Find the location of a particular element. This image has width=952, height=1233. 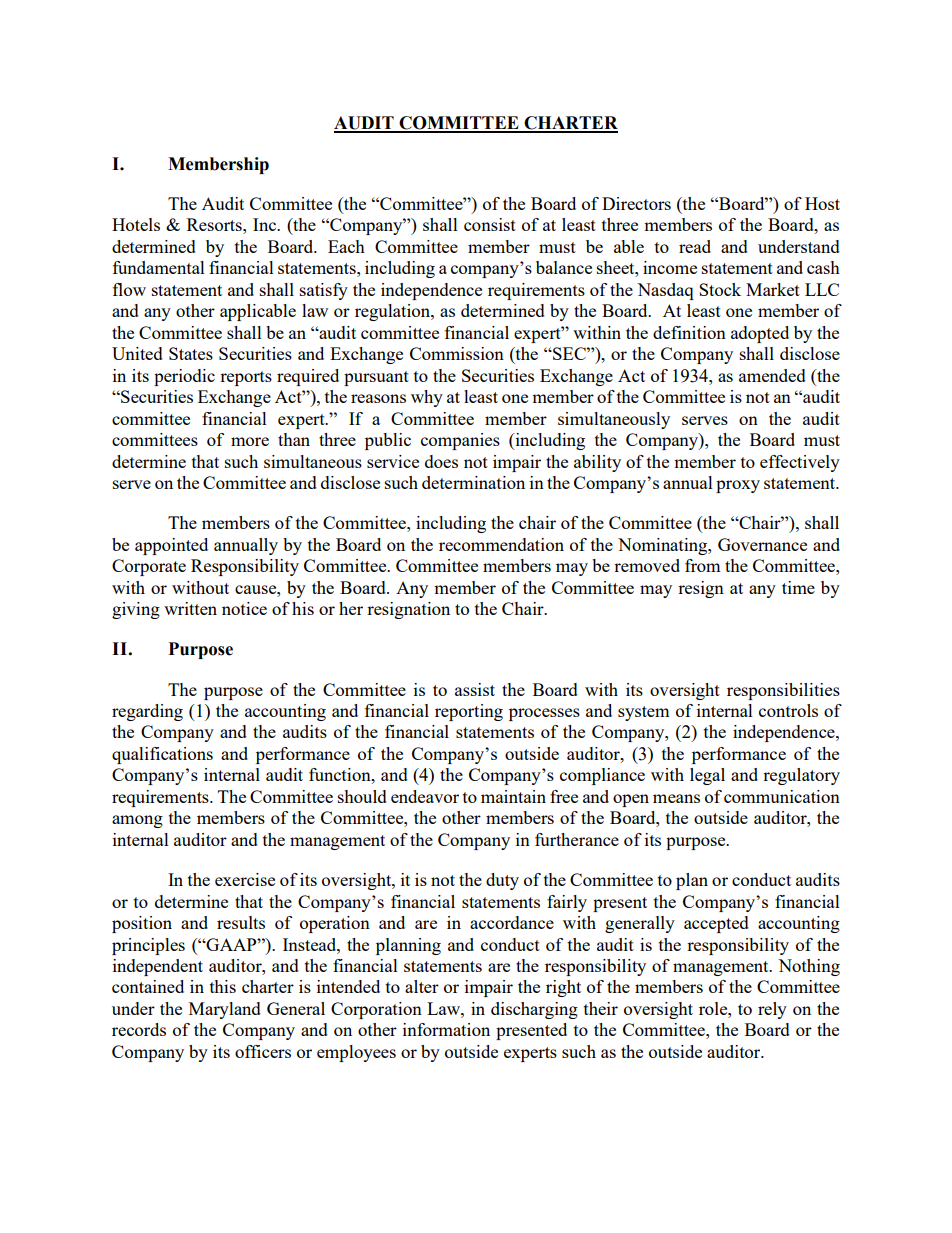

information is located at coordinates (446, 1029).
